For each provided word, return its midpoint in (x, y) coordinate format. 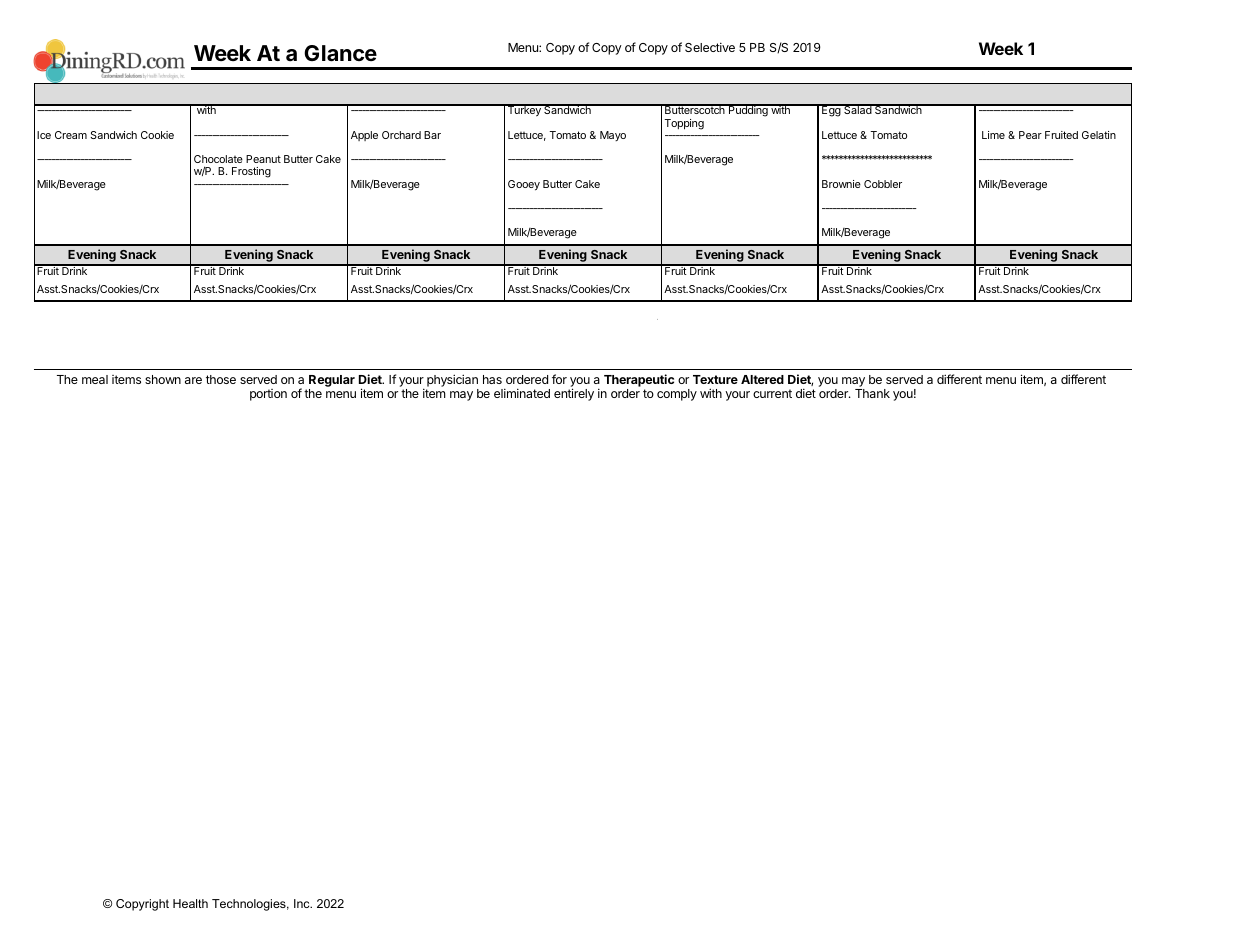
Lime (993, 135)
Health (190, 903)
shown (163, 379)
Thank (872, 393)
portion (268, 395)
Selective (710, 47)
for (559, 379)
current (772, 393)
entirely (574, 394)
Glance (340, 53)
